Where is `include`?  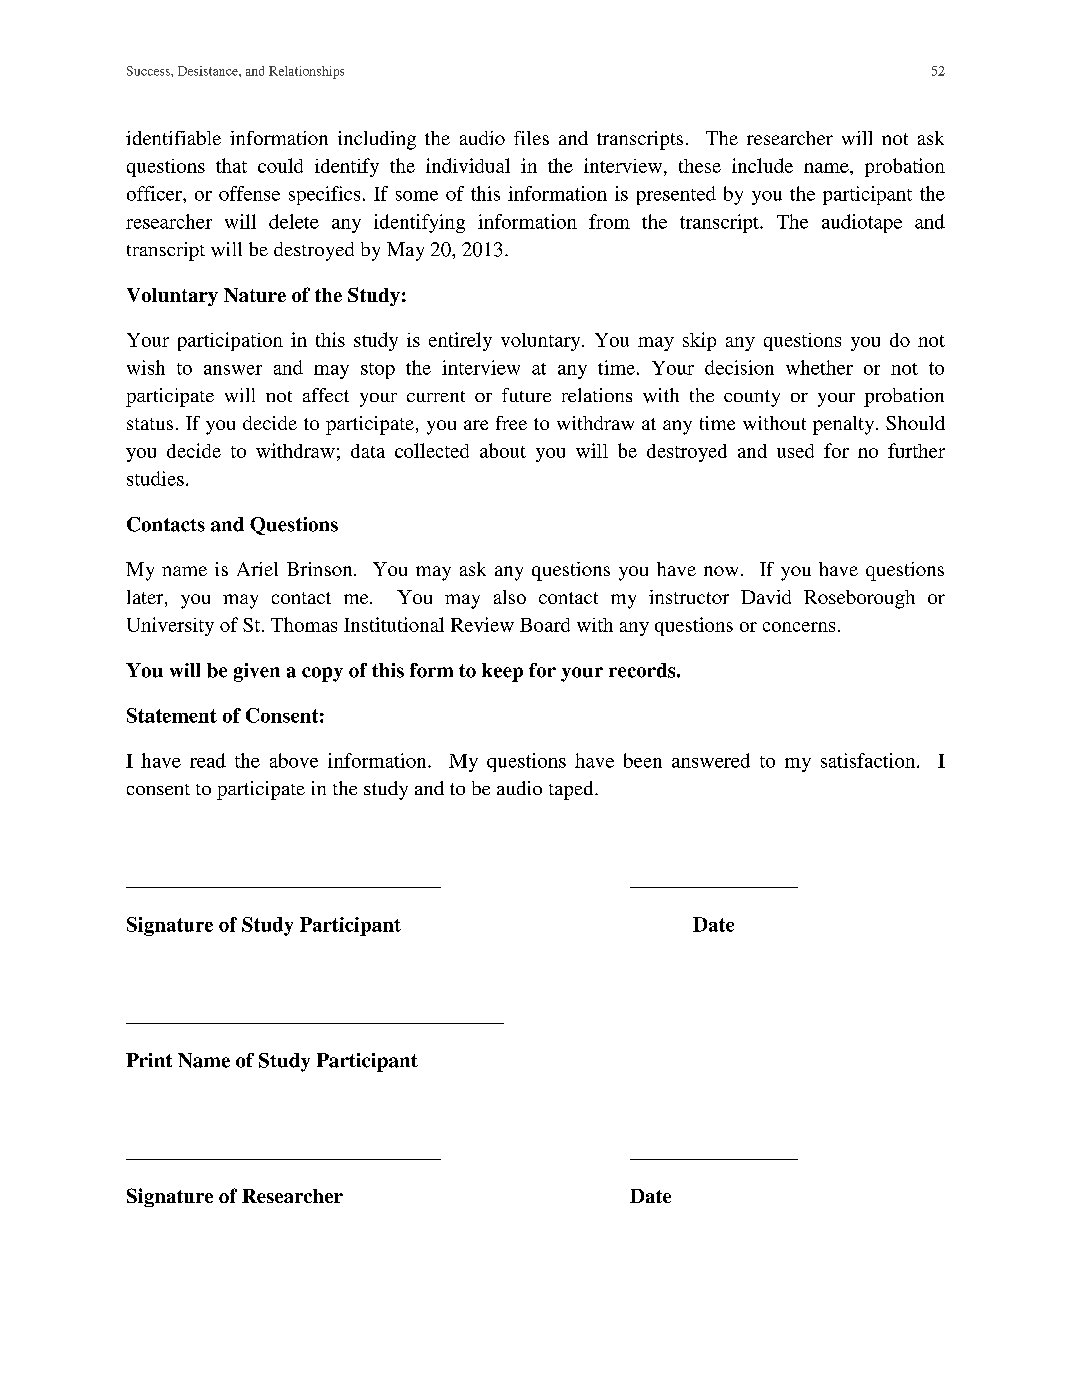 include is located at coordinates (762, 165).
